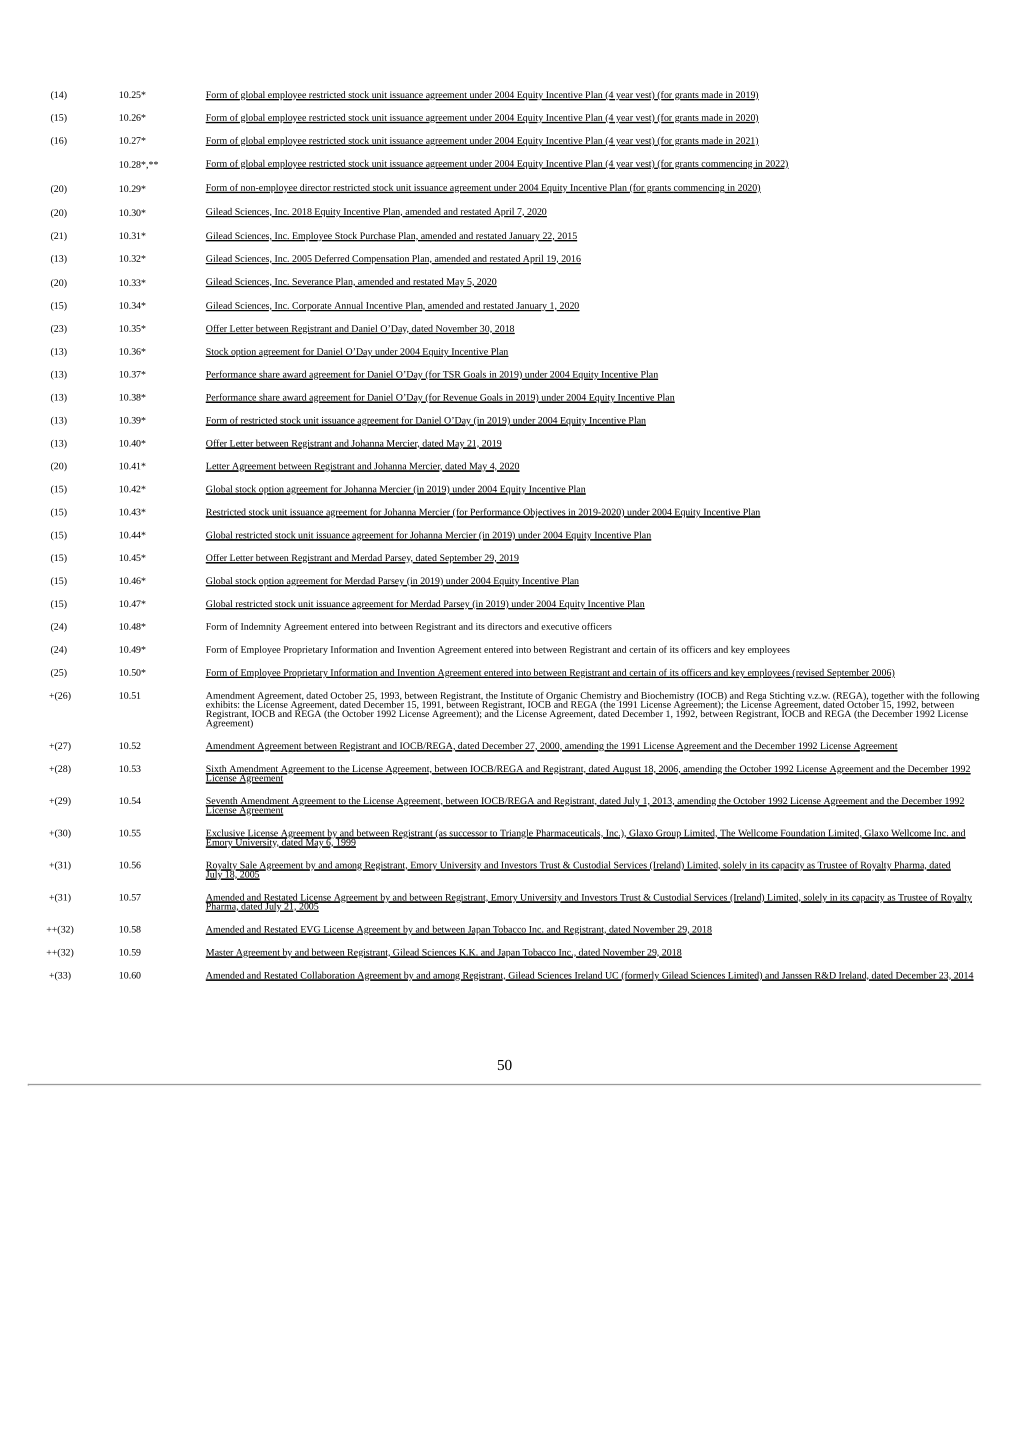  I want to click on Deferred, so click(332, 259).
